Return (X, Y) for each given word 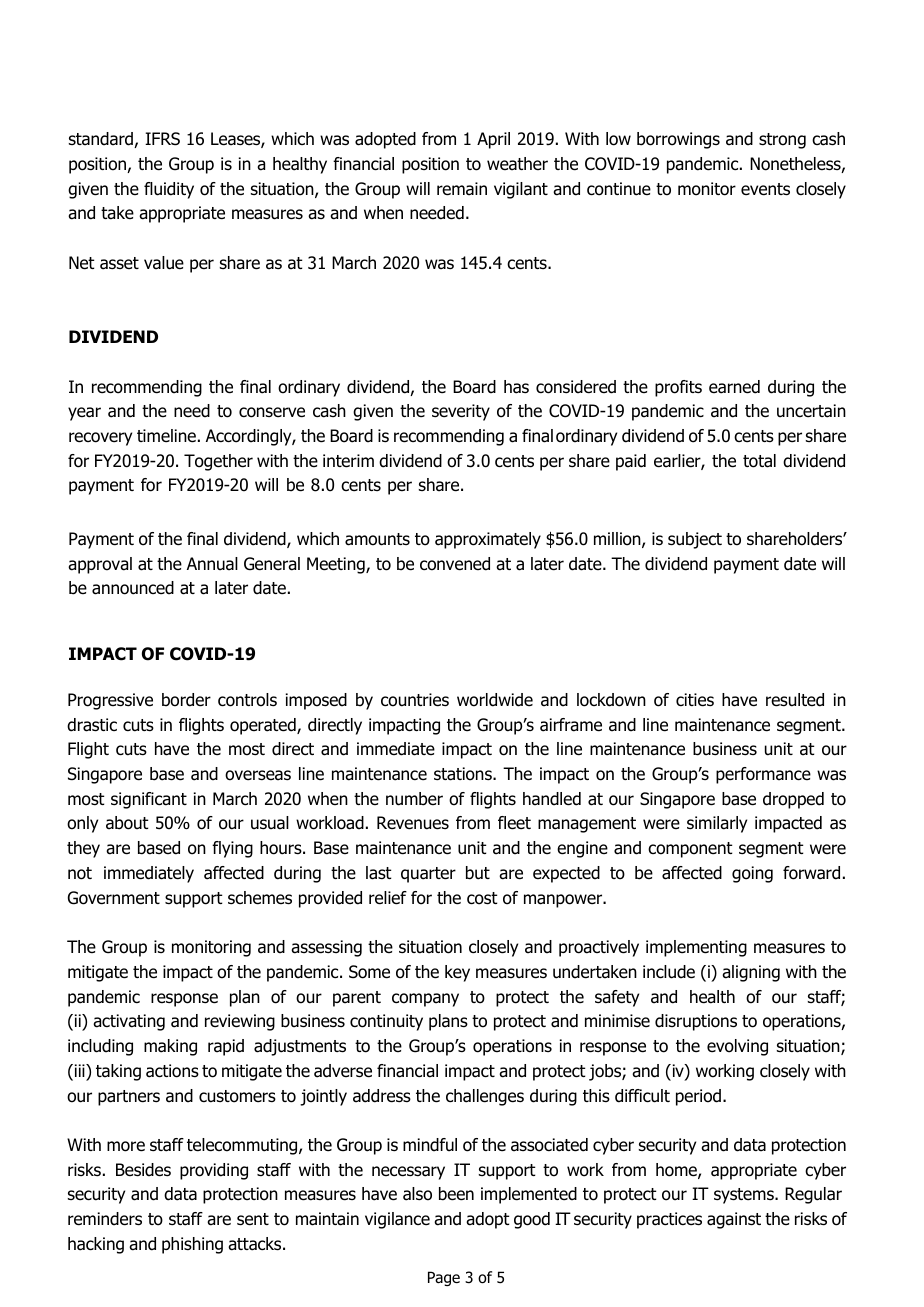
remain (462, 189)
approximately (488, 540)
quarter (428, 875)
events (765, 189)
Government (114, 898)
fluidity (169, 190)
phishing (192, 1245)
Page (444, 1278)
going (752, 874)
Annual (212, 564)
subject (695, 540)
